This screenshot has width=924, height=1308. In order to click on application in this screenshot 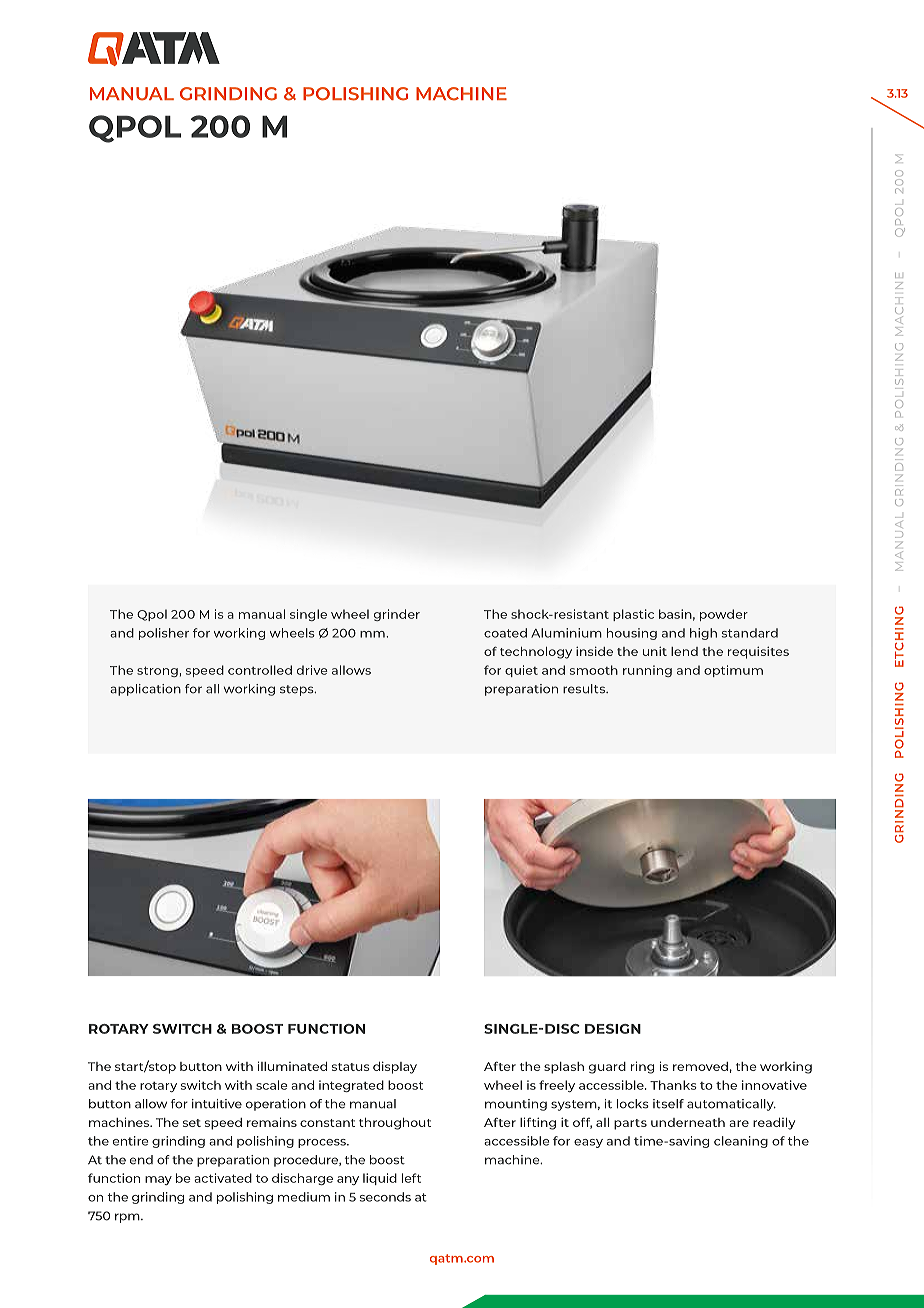, I will do `click(145, 690)`.
